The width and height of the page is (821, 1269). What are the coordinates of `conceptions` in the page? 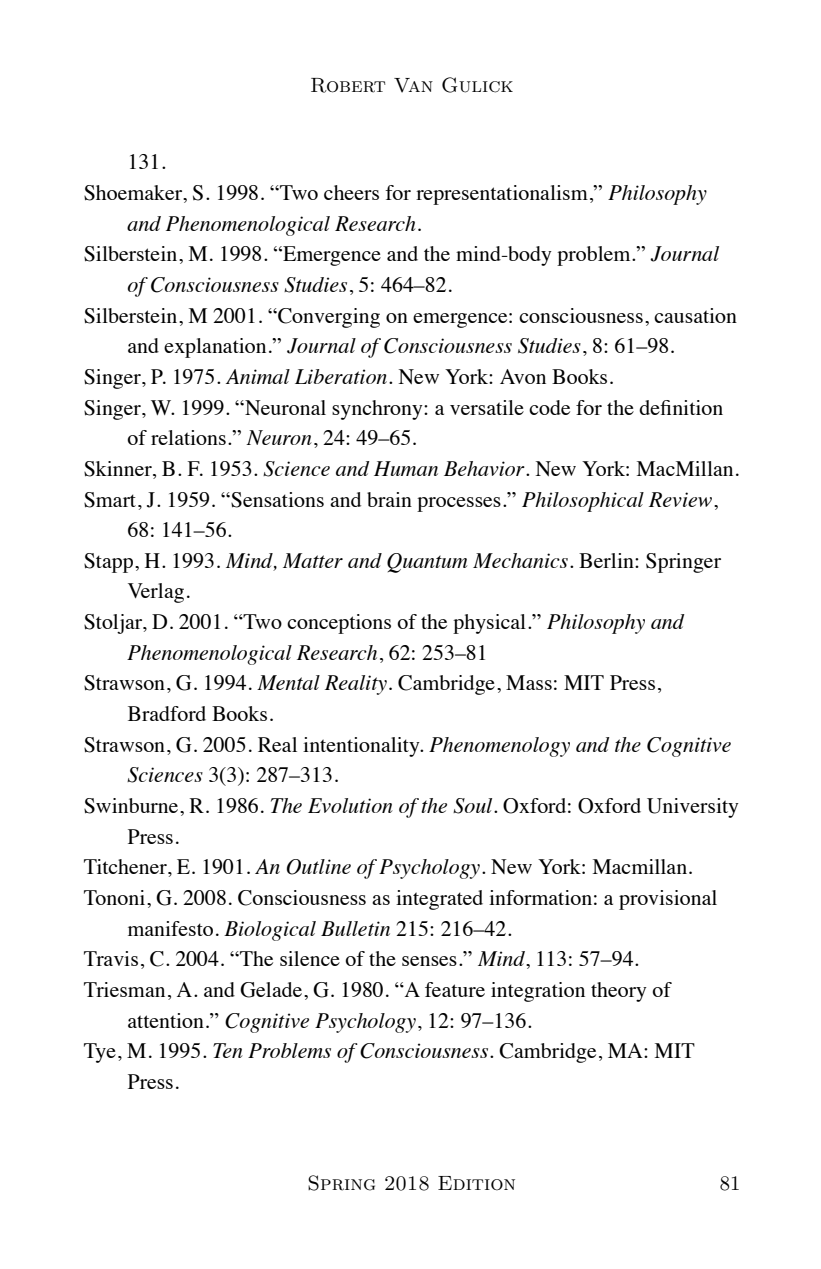 It's located at (339, 624).
